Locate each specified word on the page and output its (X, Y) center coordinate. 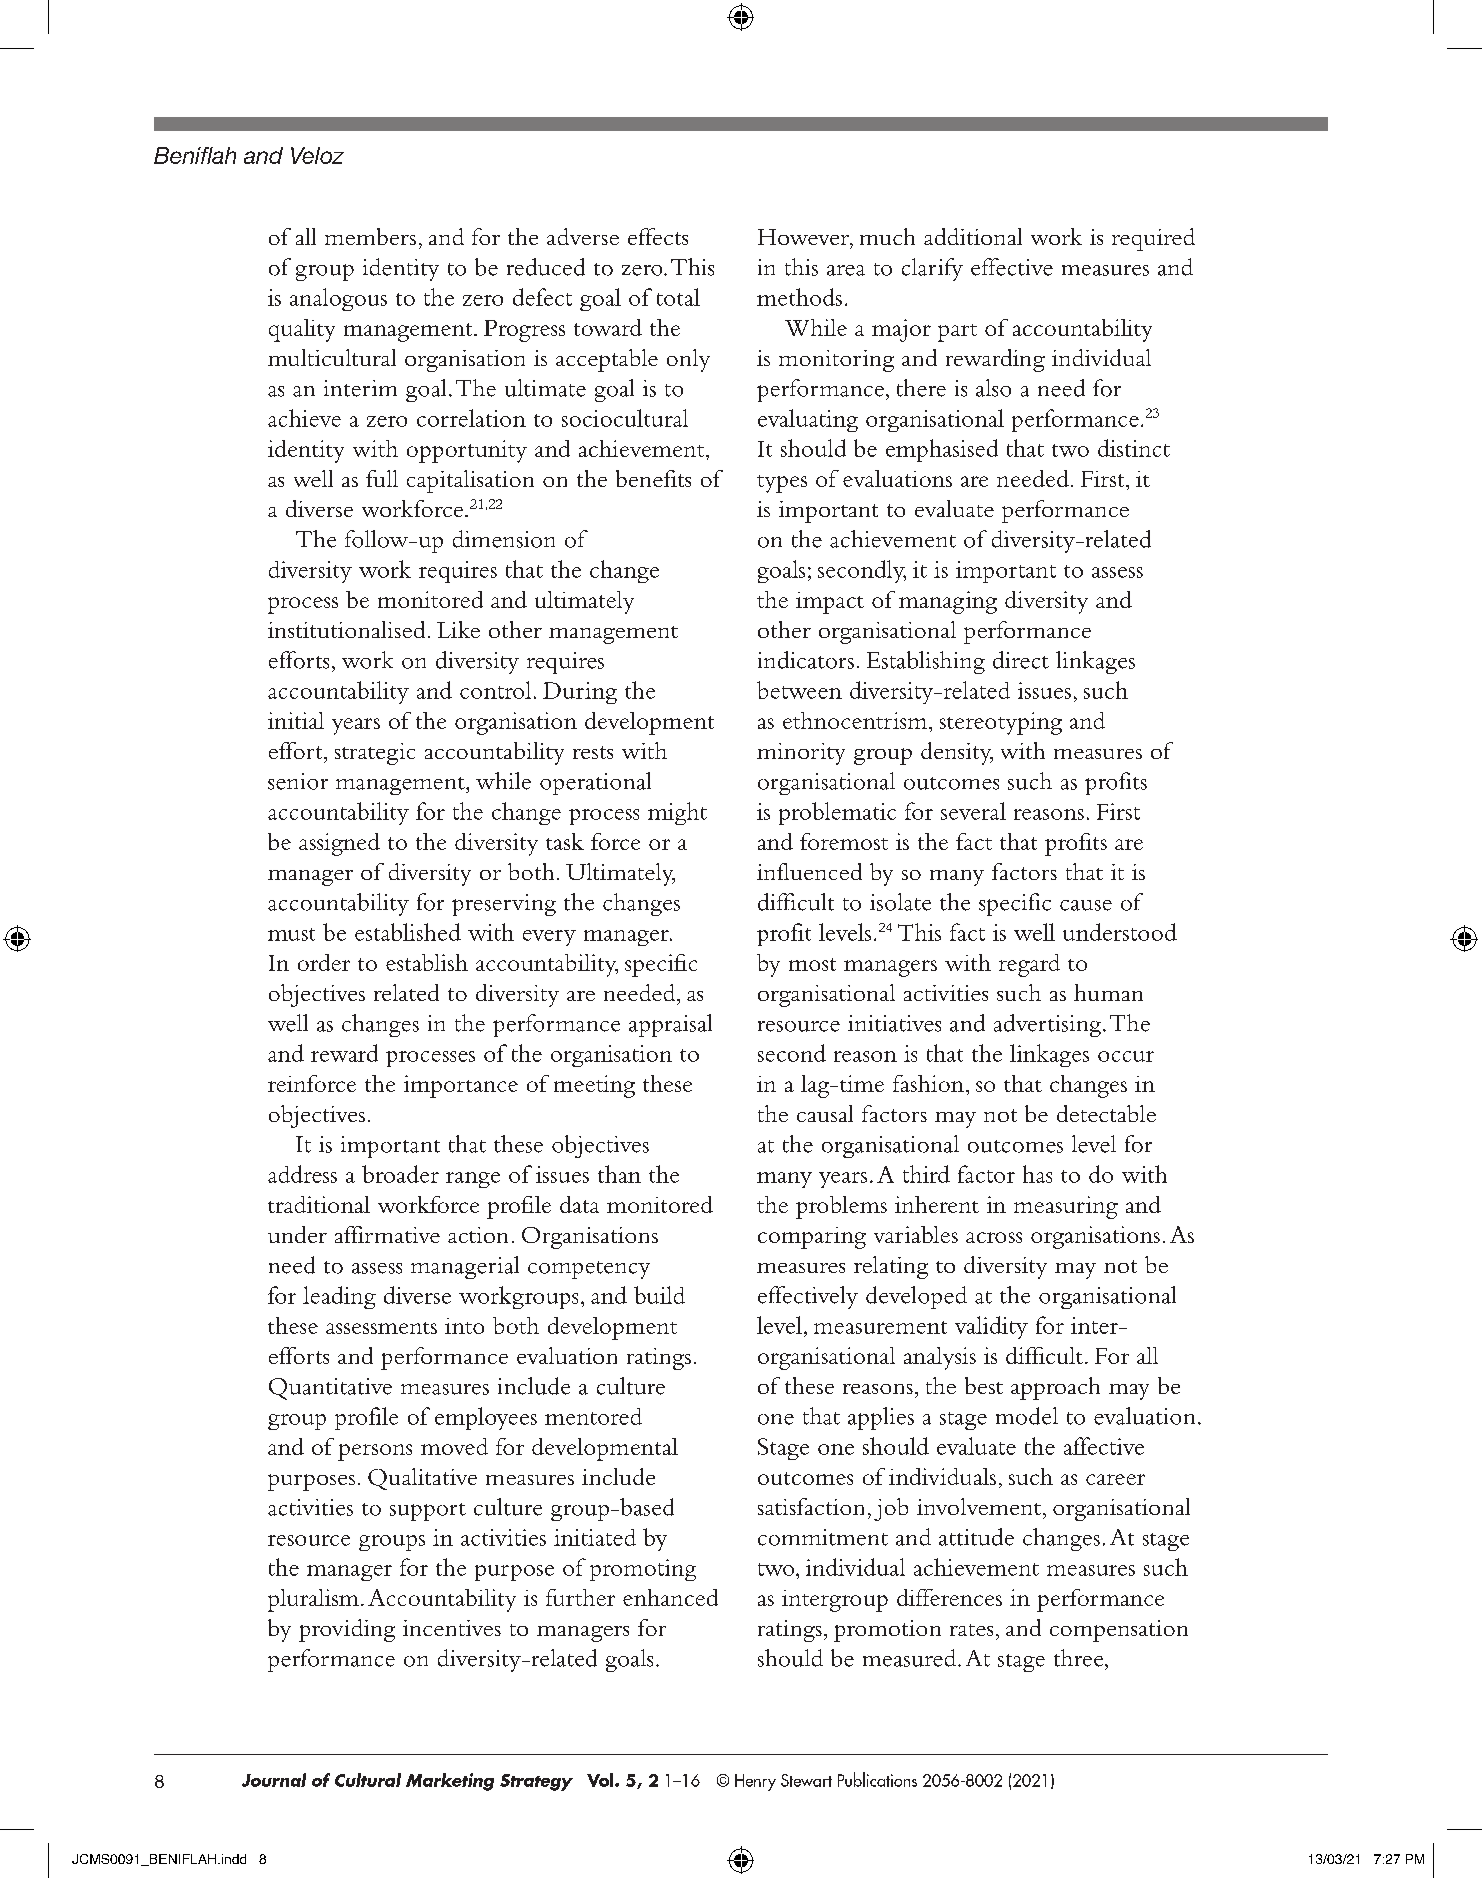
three (1080, 1658)
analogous (338, 299)
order (324, 962)
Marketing (450, 1782)
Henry (755, 1782)
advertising (1049, 1025)
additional (973, 236)
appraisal (670, 1025)
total (678, 297)
